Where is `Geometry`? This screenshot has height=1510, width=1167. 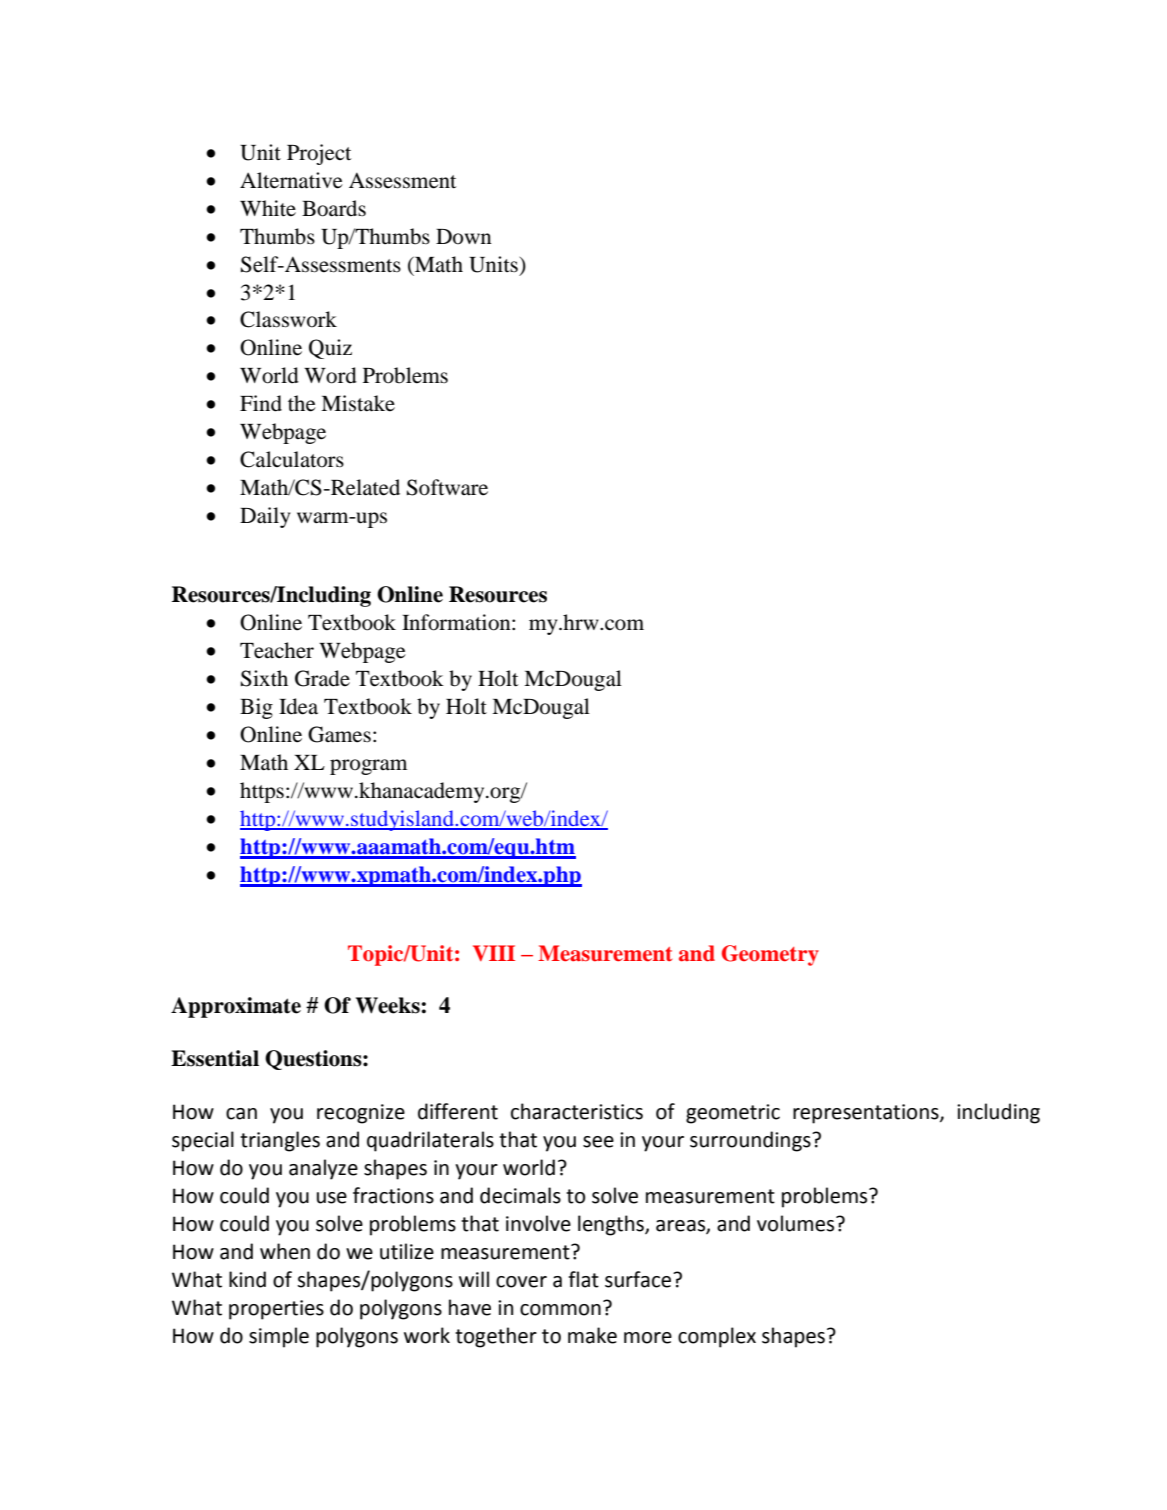
Geometry is located at coordinates (770, 955).
